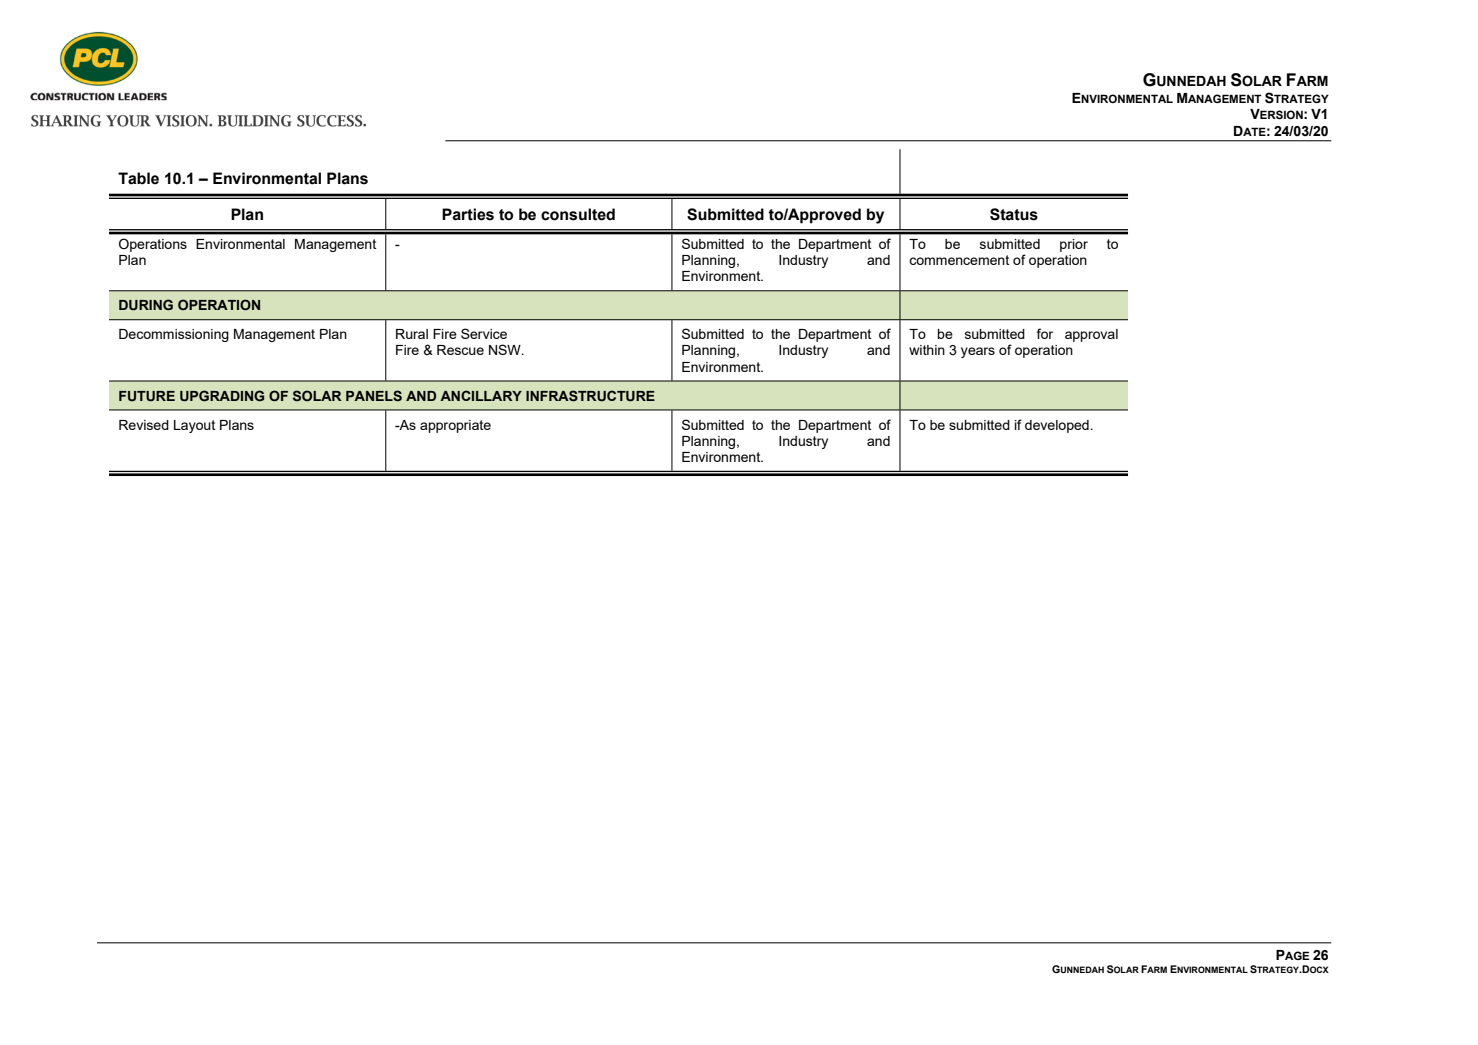 This document has height=1045, width=1478. Describe the element at coordinates (578, 214) in the document. I see `consulted` at that location.
